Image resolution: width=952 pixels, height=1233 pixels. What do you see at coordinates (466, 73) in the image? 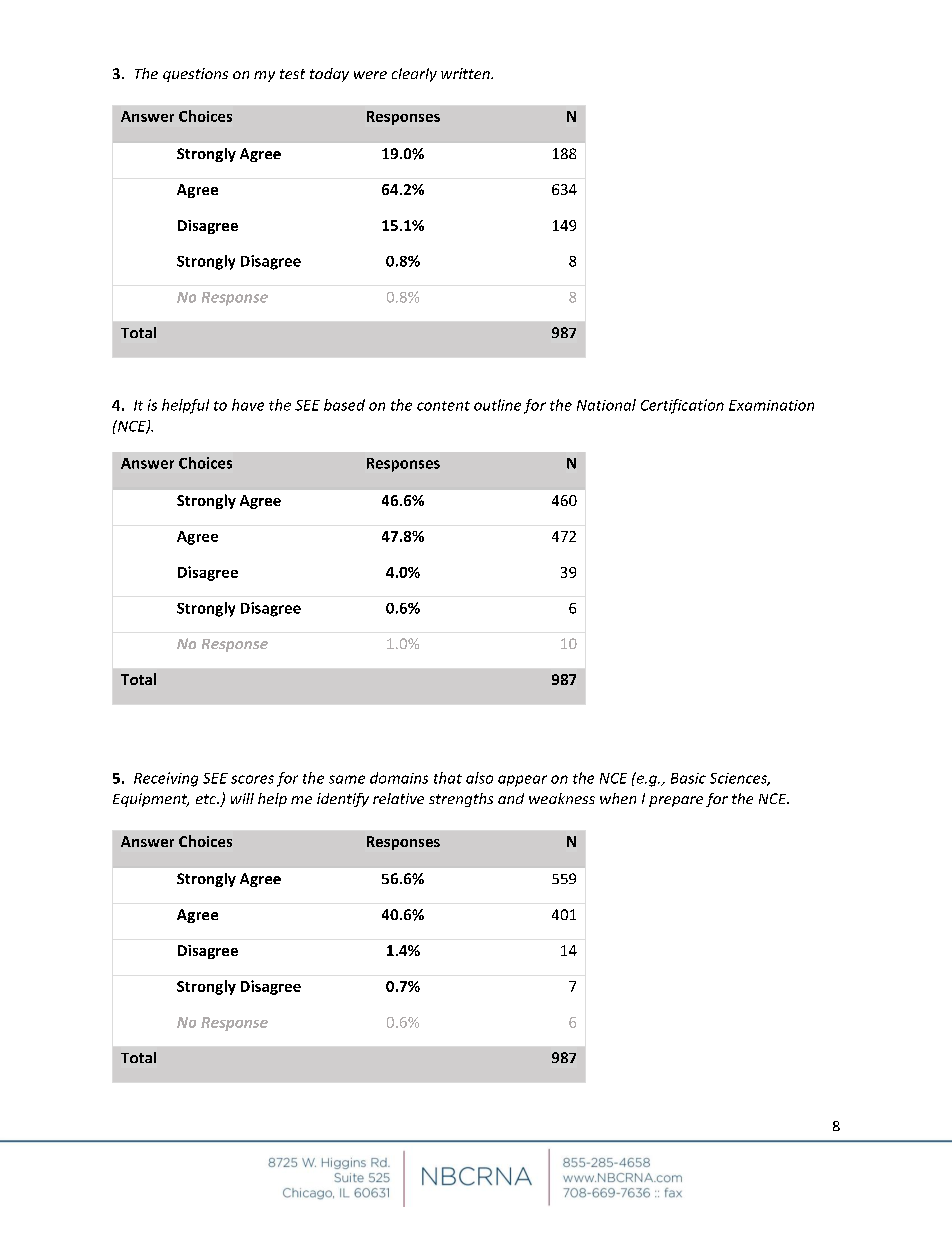
I see `written` at bounding box center [466, 73].
